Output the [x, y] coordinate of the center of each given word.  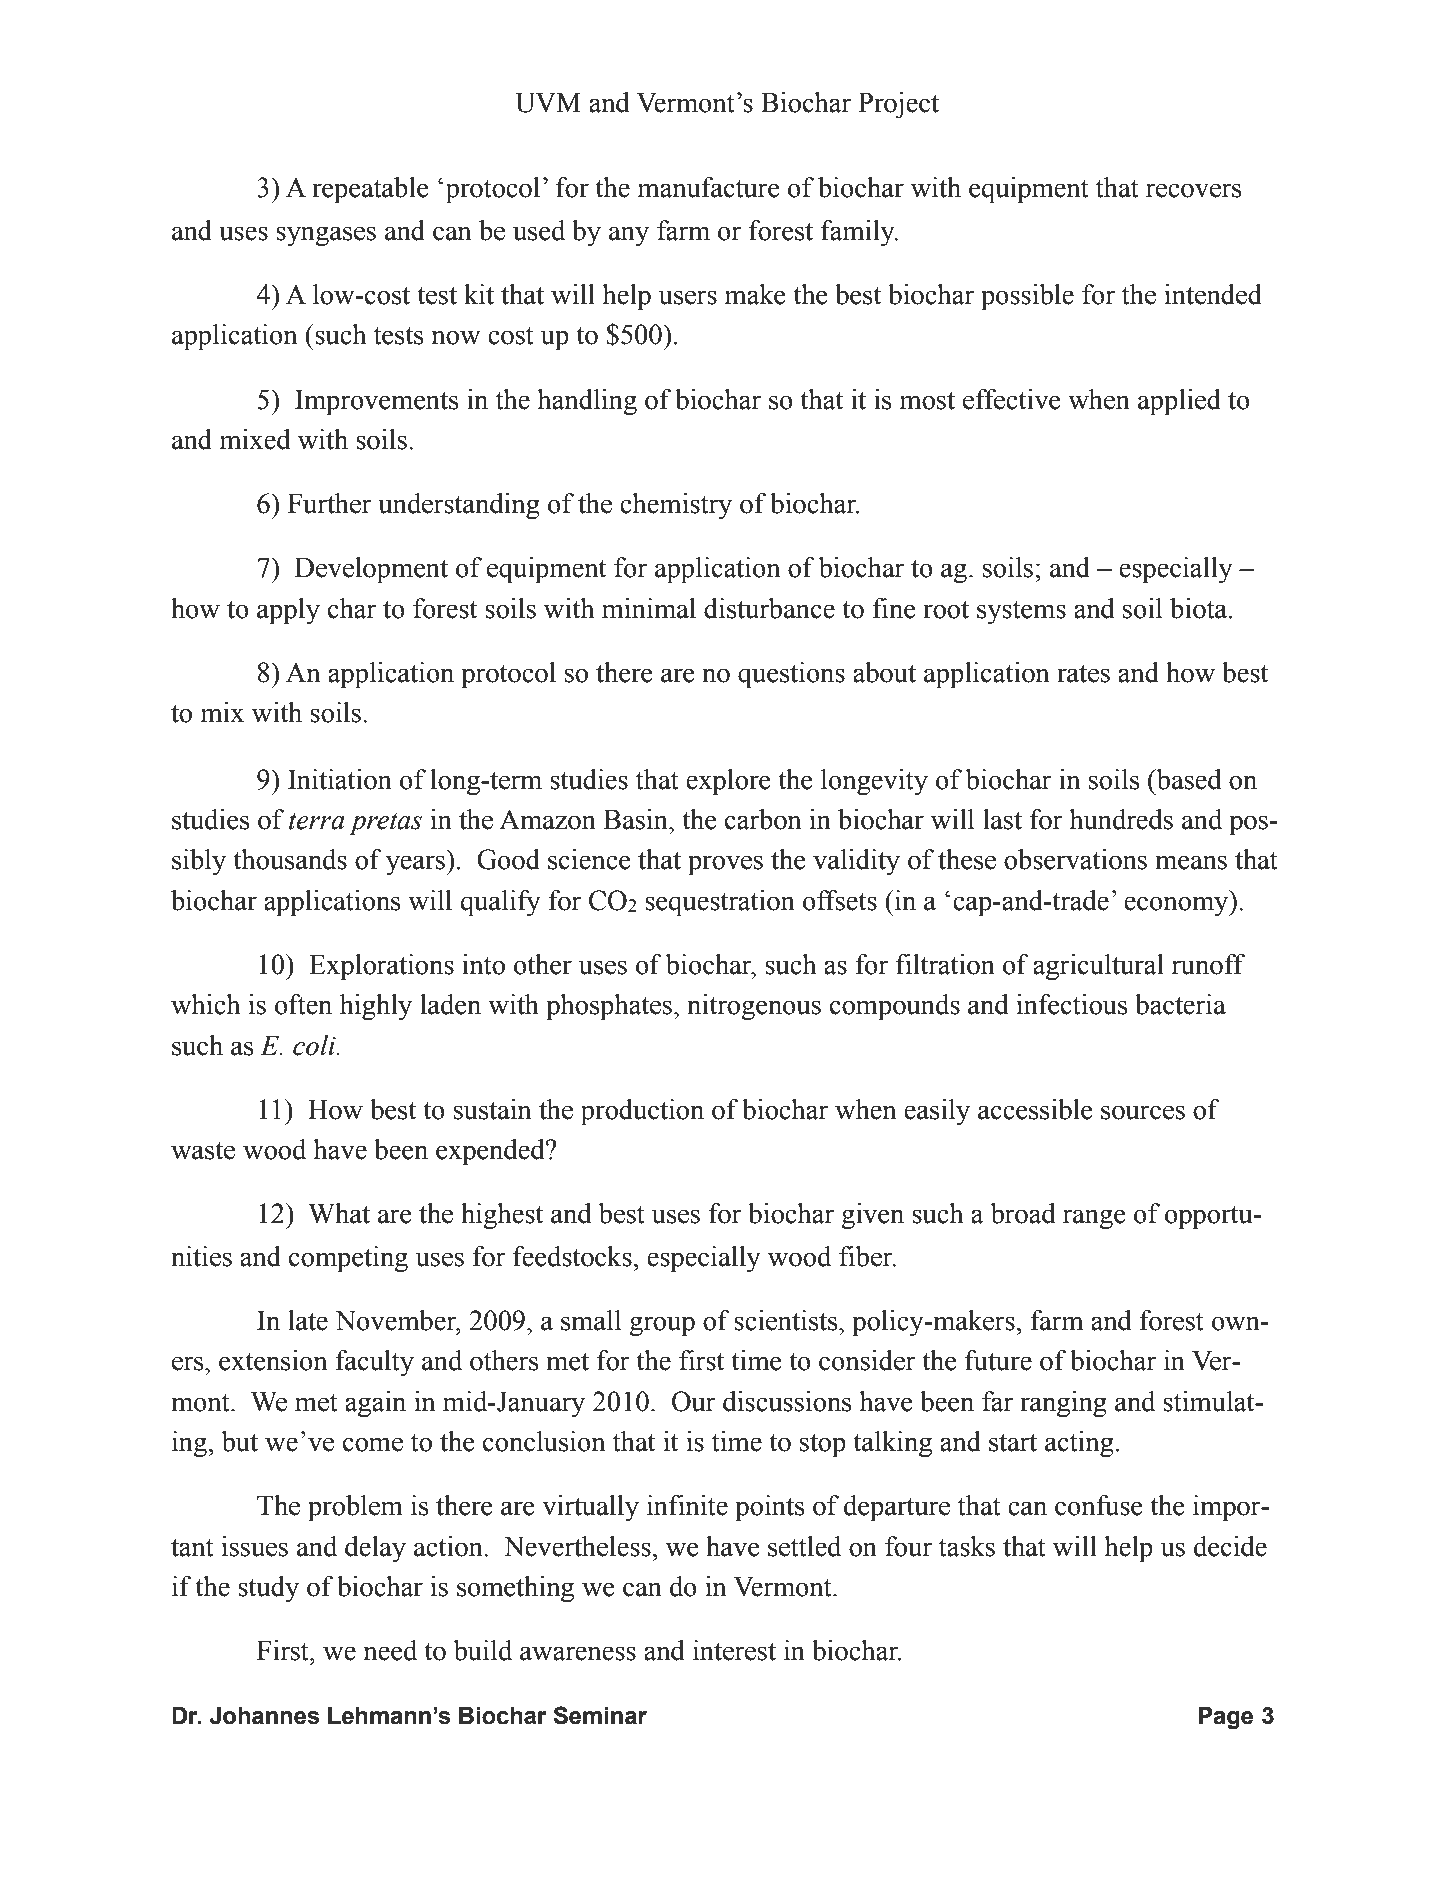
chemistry [676, 506]
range [1094, 1219]
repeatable [370, 190]
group [662, 1326]
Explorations [381, 967]
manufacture [709, 187]
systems [1021, 612]
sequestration [720, 903]
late [308, 1320]
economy [1177, 906]
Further [330, 503]
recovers [1194, 190]
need [390, 1650]
